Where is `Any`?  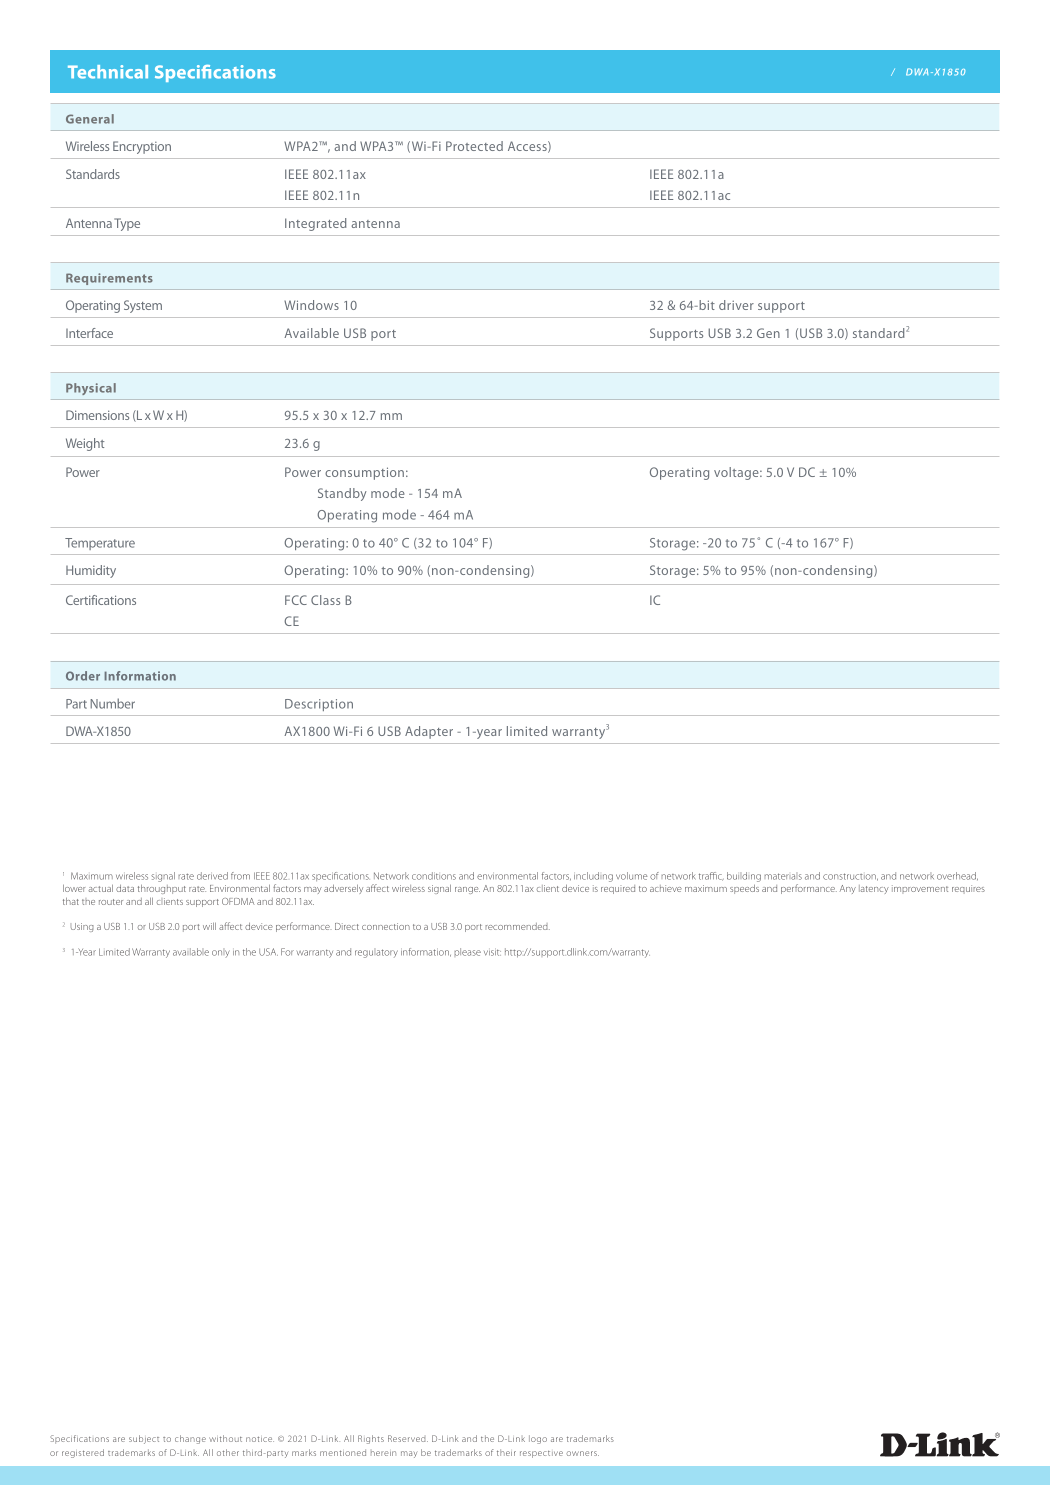 Any is located at coordinates (848, 889).
